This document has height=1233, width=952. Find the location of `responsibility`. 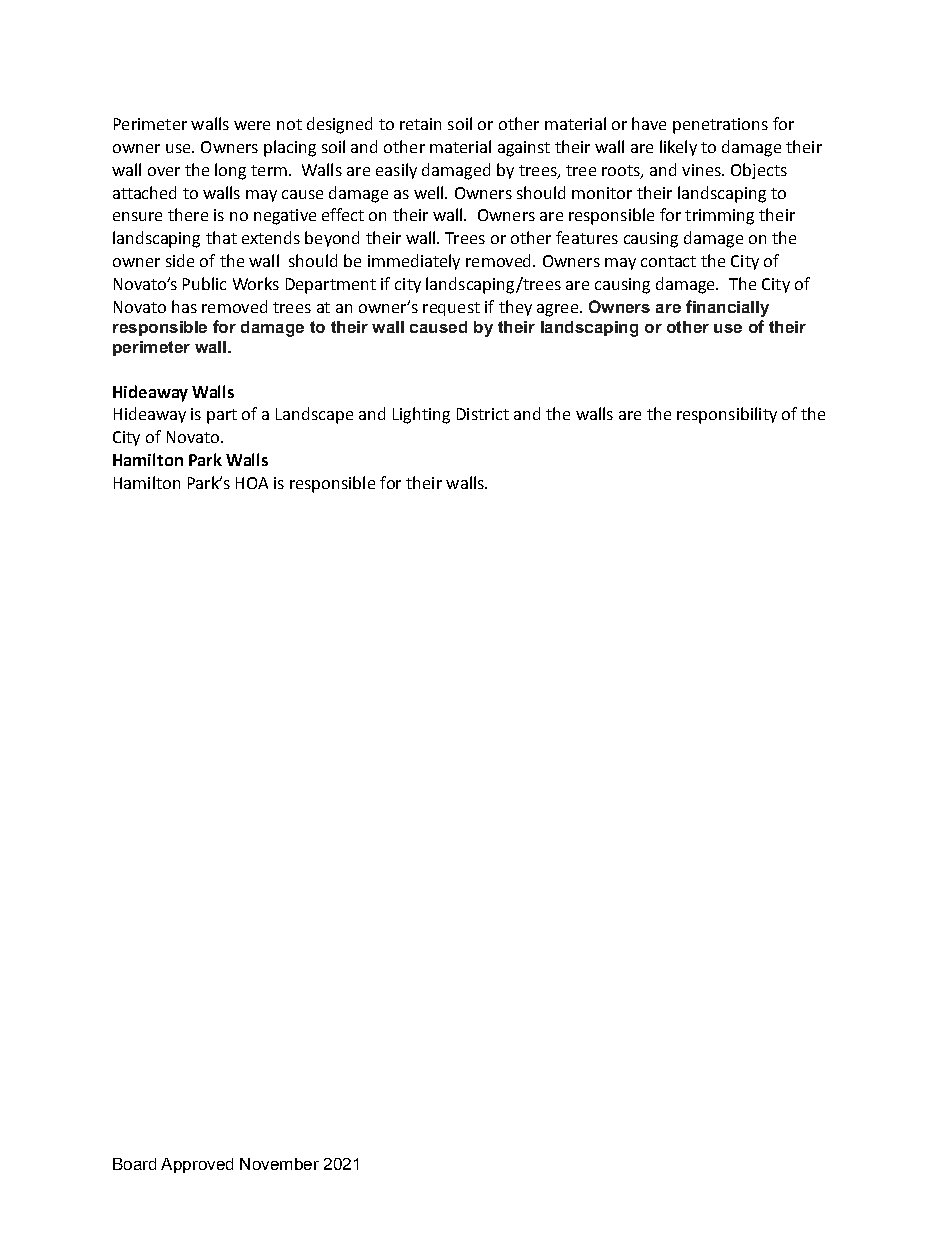

responsibility is located at coordinates (727, 415).
